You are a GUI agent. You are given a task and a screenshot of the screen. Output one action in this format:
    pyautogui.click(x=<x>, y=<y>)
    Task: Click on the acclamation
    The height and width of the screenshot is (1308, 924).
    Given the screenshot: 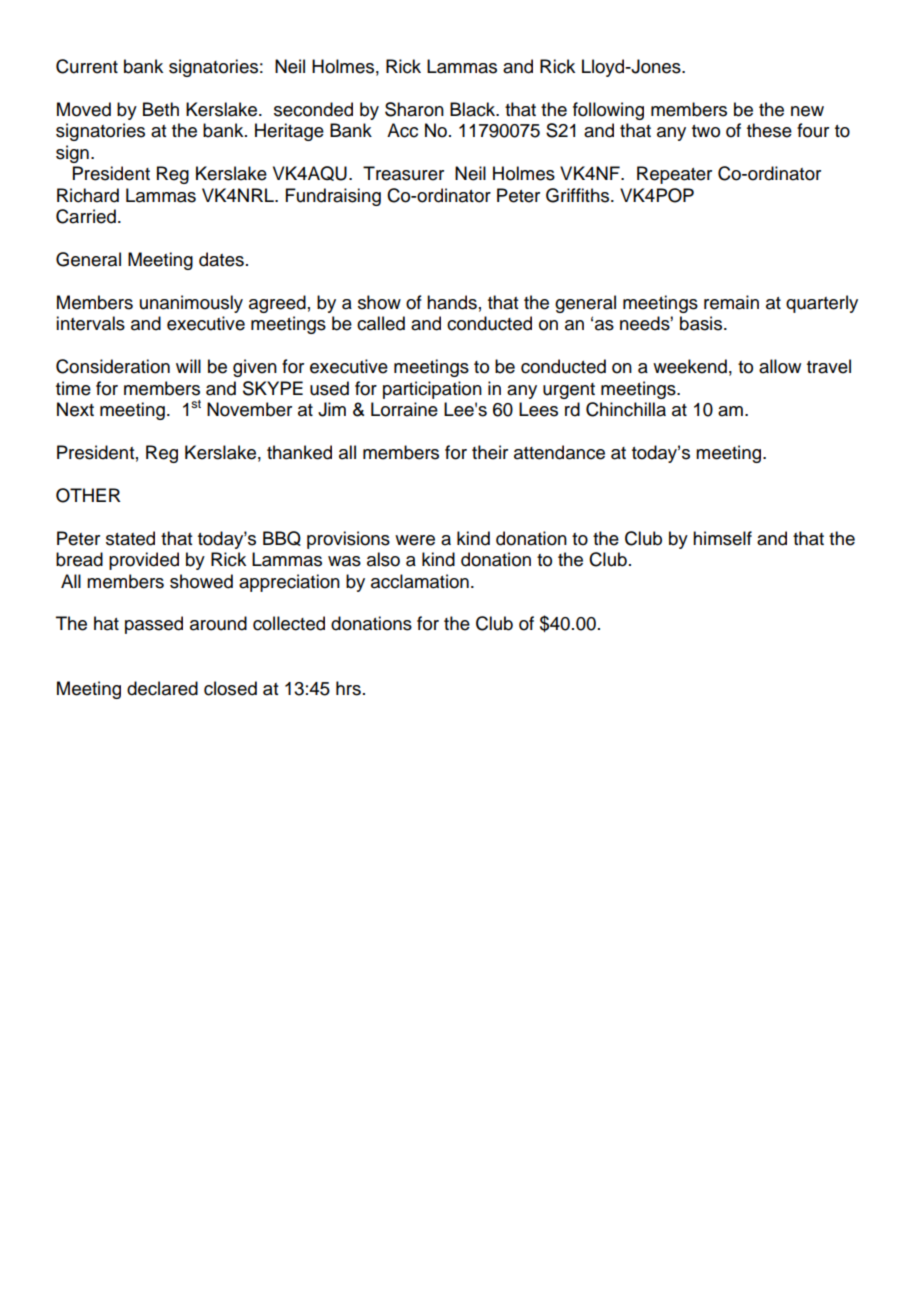 What is the action you would take?
    pyautogui.click(x=420, y=581)
